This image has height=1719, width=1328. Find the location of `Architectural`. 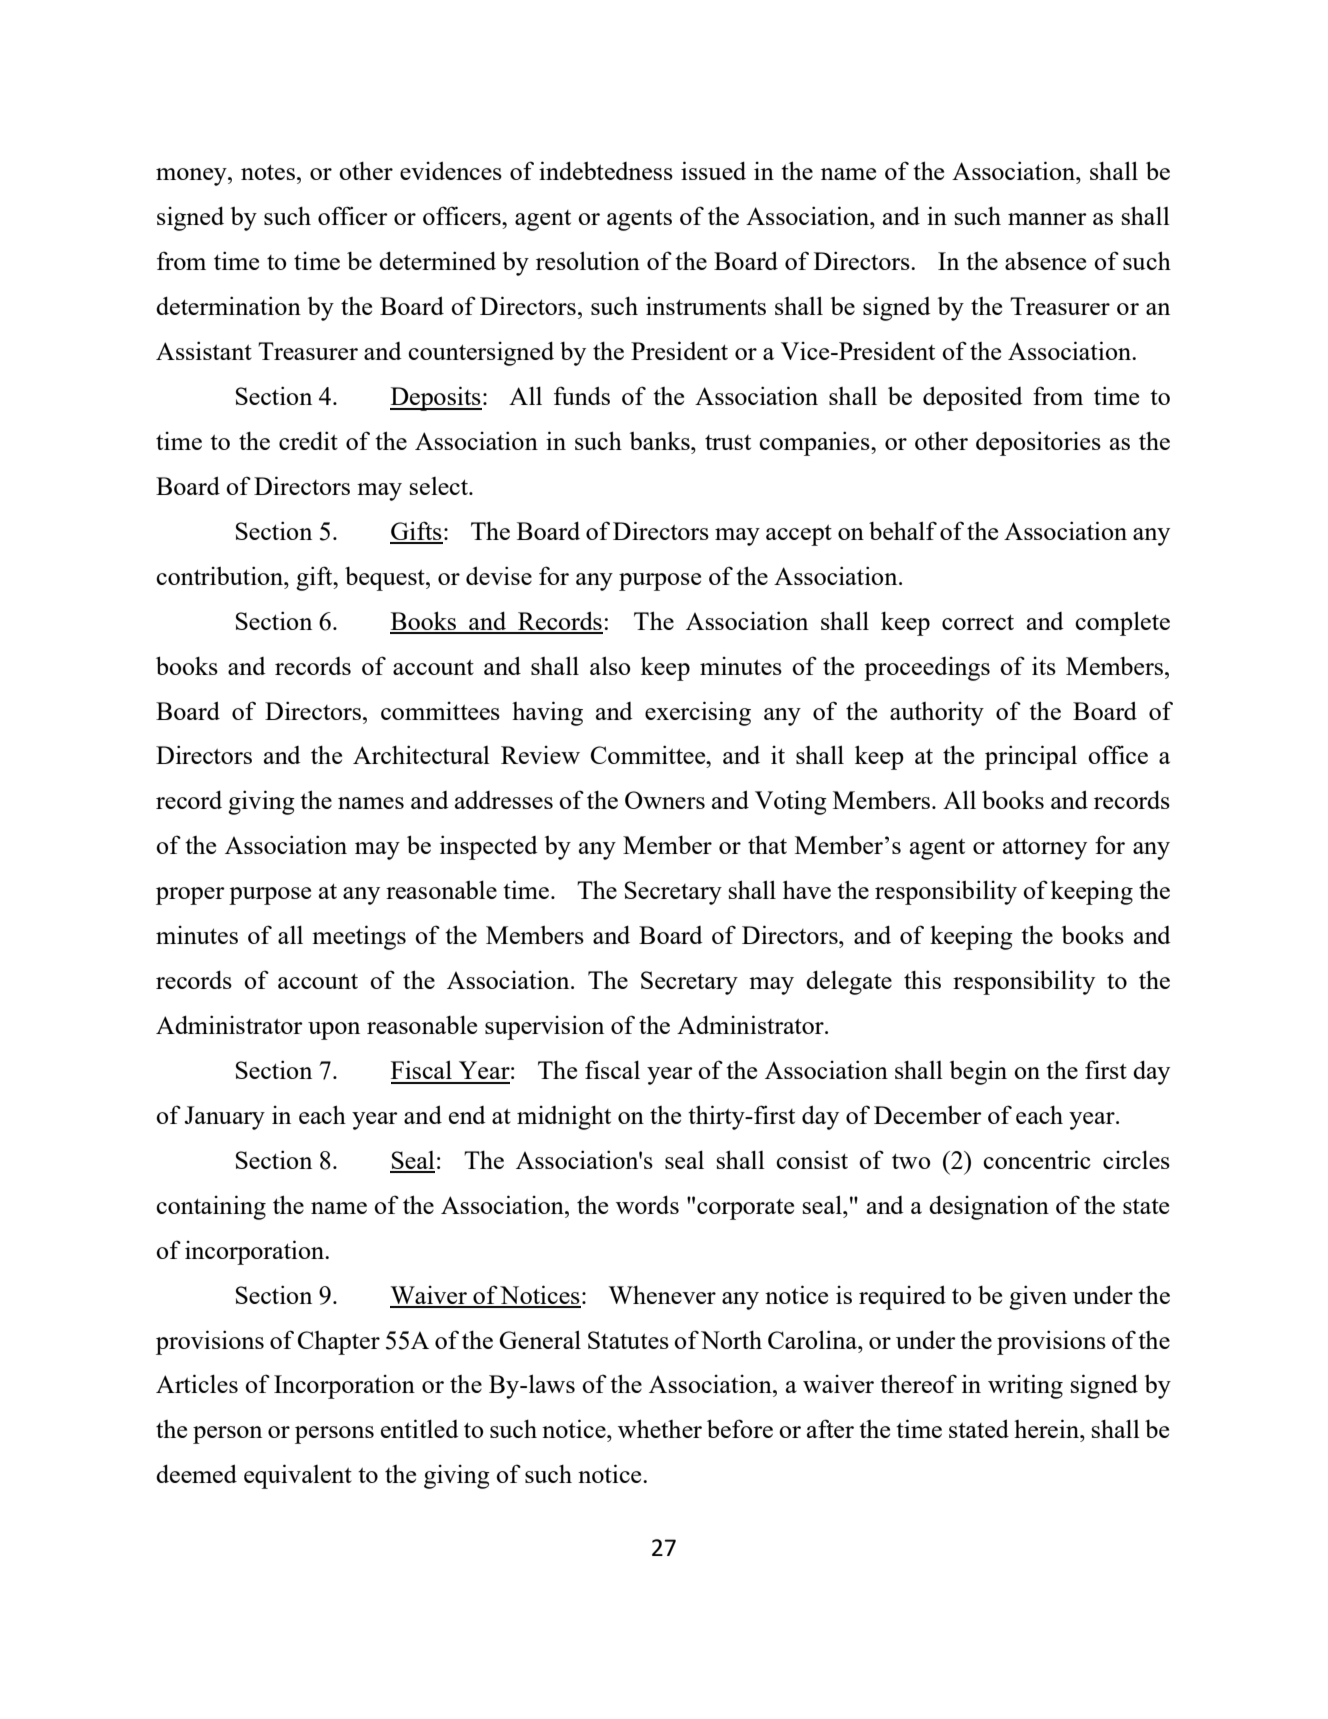

Architectural is located at coordinates (421, 754).
